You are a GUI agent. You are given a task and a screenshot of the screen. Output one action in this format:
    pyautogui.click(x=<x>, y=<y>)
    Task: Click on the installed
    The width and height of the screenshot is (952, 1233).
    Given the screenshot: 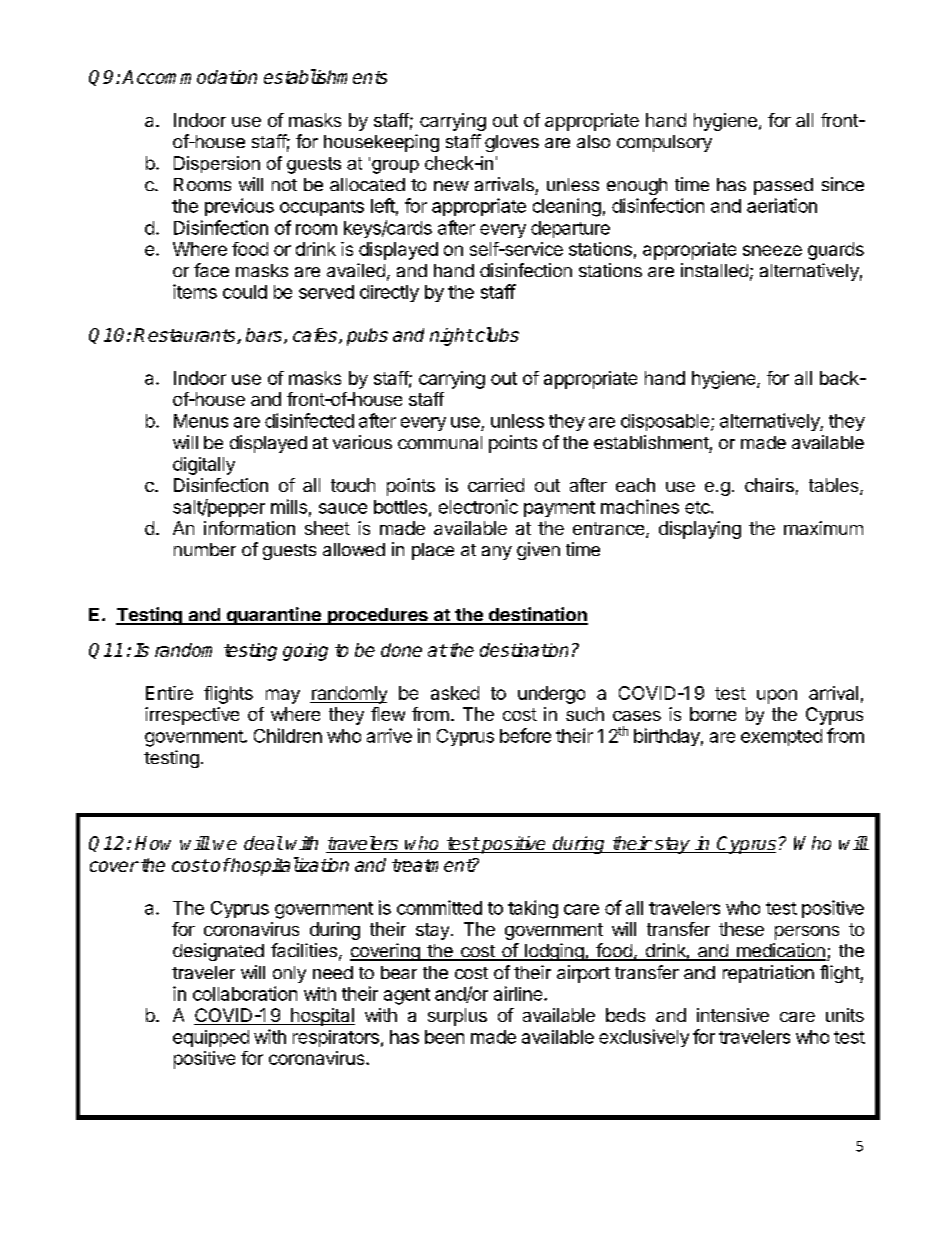 What is the action you would take?
    pyautogui.click(x=714, y=270)
